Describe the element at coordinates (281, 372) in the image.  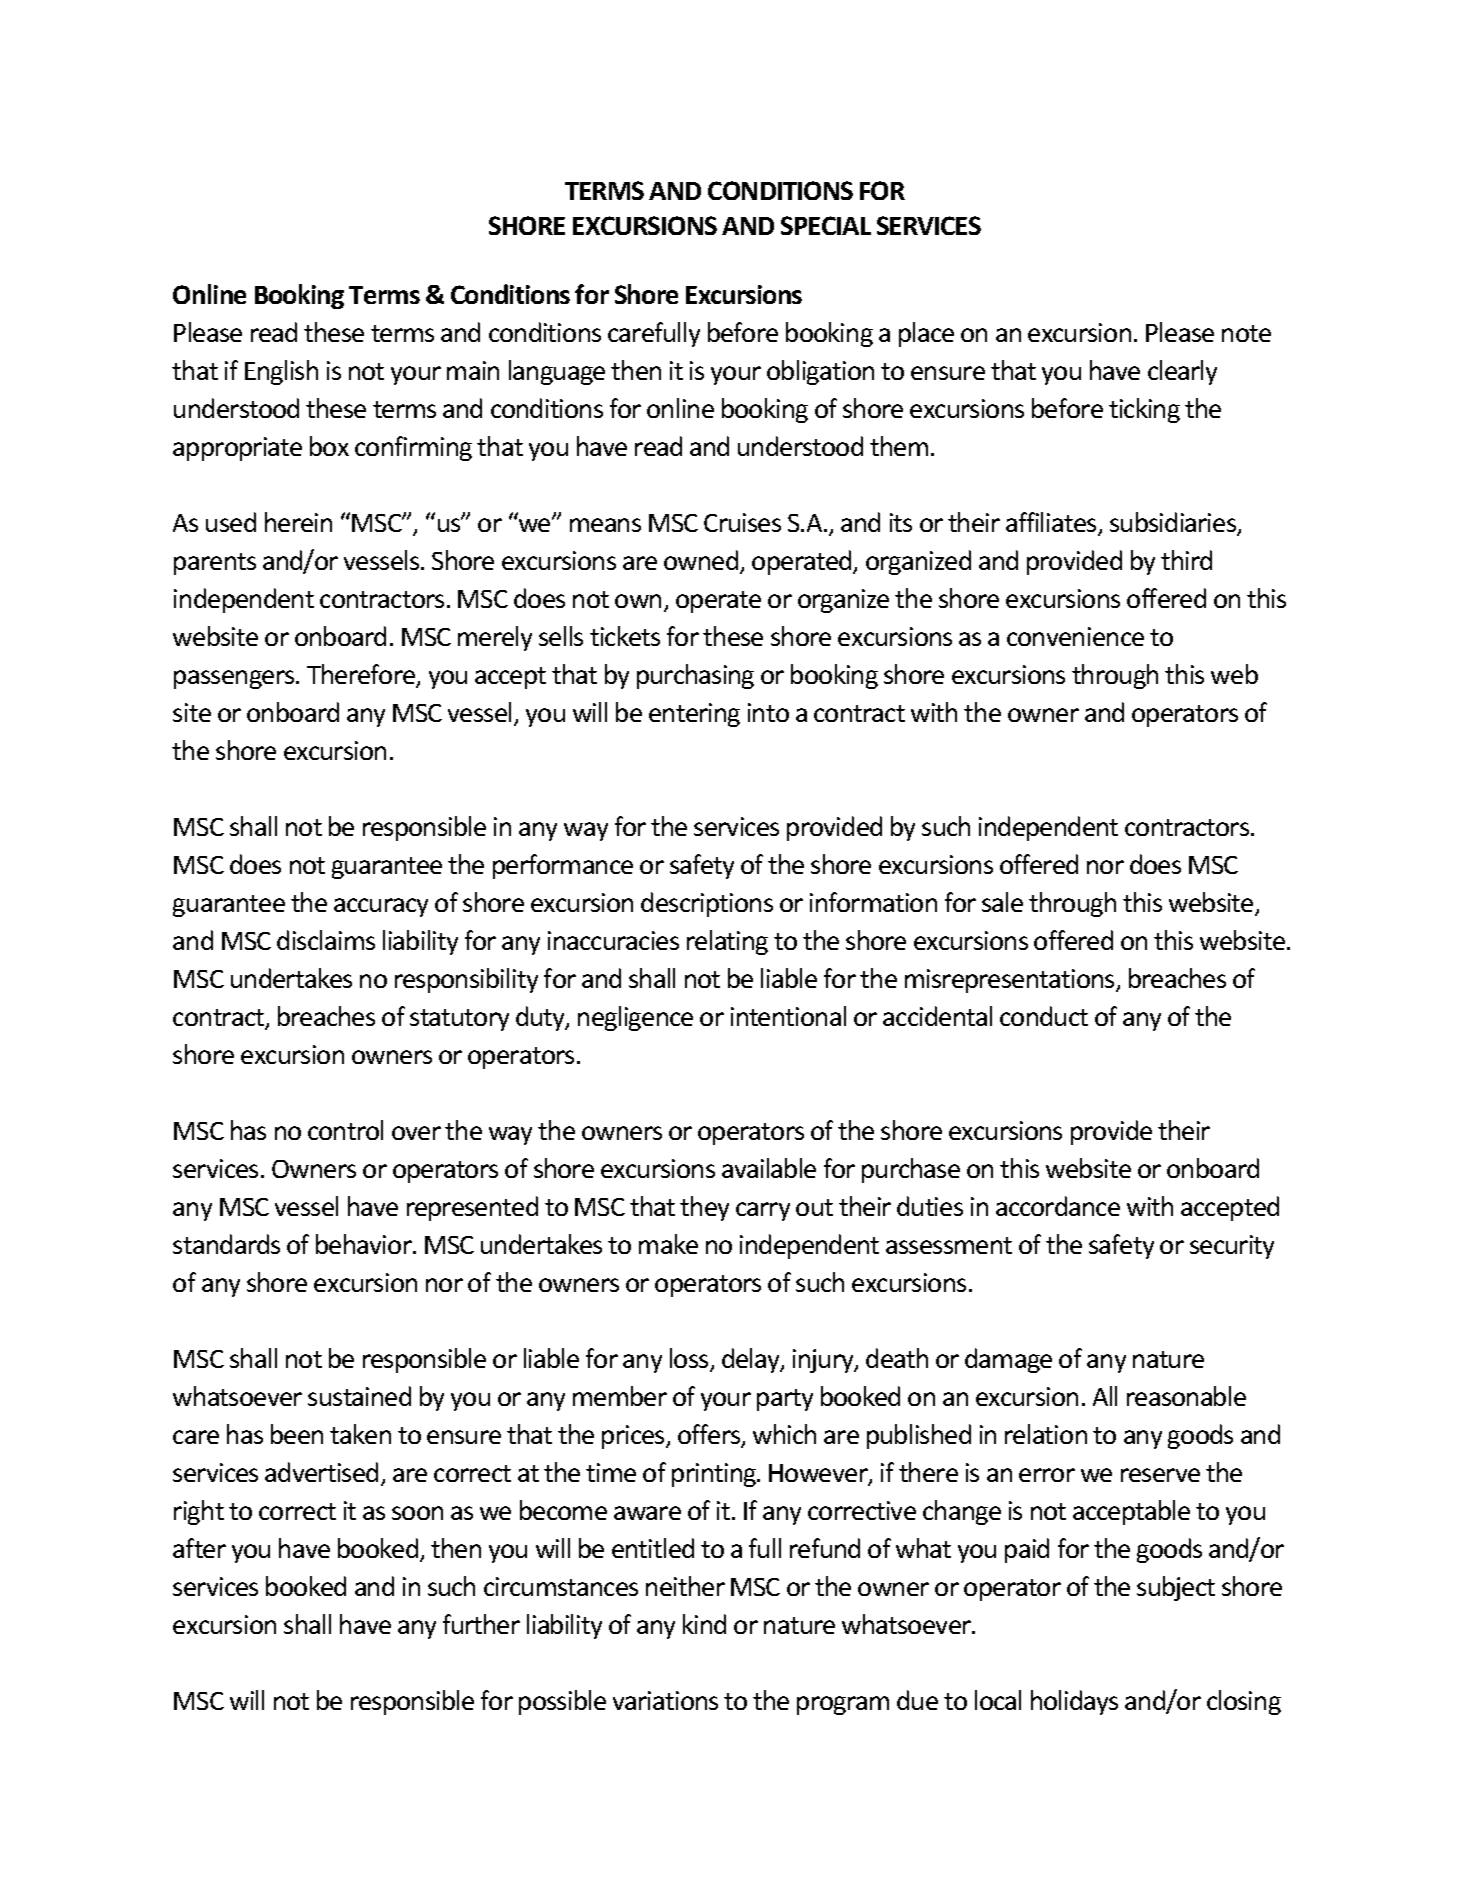
I see `English` at that location.
